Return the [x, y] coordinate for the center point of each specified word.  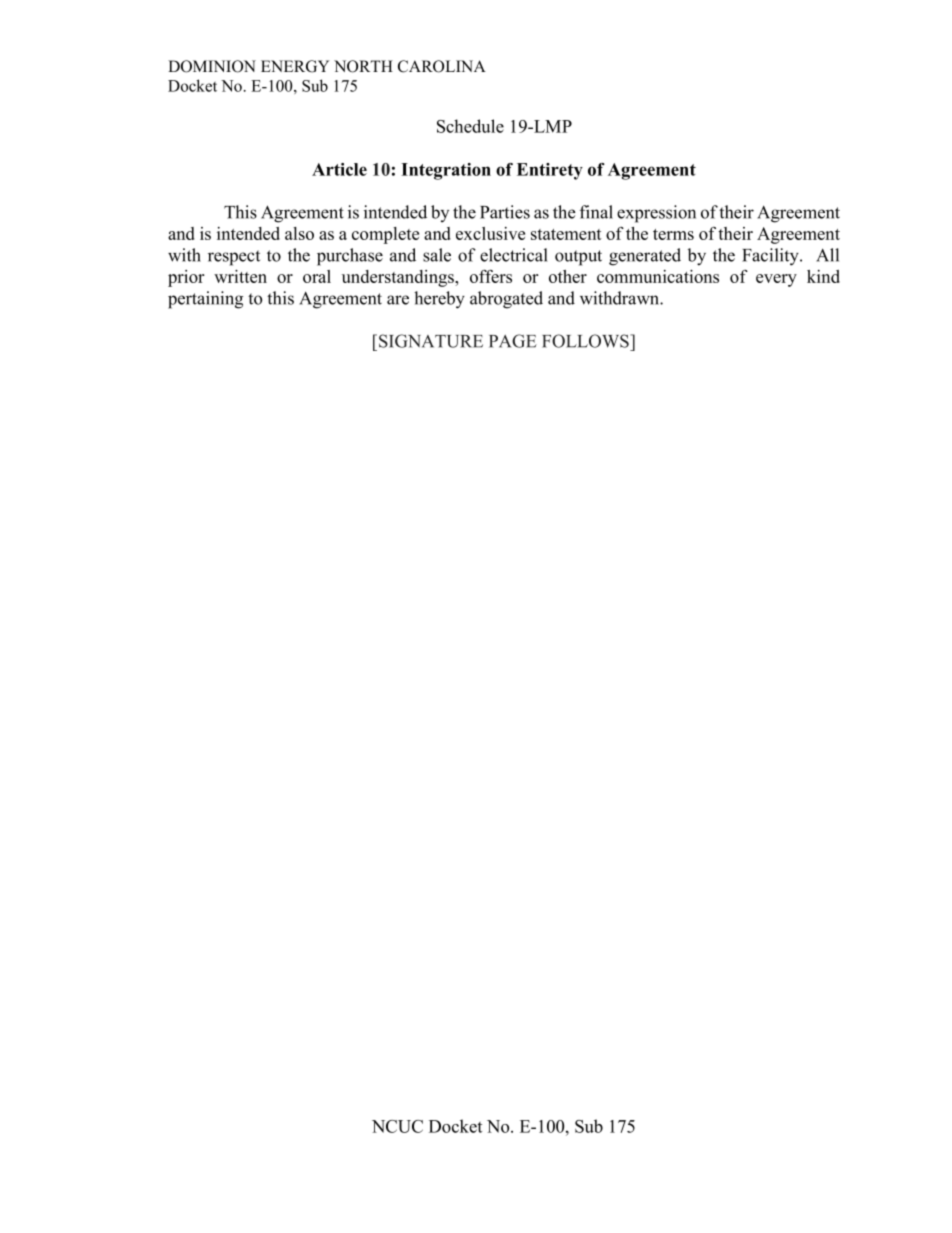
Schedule [470, 126]
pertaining [205, 300]
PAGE [513, 341]
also [299, 233]
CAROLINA [442, 66]
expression [656, 214]
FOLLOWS [586, 341]
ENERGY [295, 66]
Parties [505, 212]
